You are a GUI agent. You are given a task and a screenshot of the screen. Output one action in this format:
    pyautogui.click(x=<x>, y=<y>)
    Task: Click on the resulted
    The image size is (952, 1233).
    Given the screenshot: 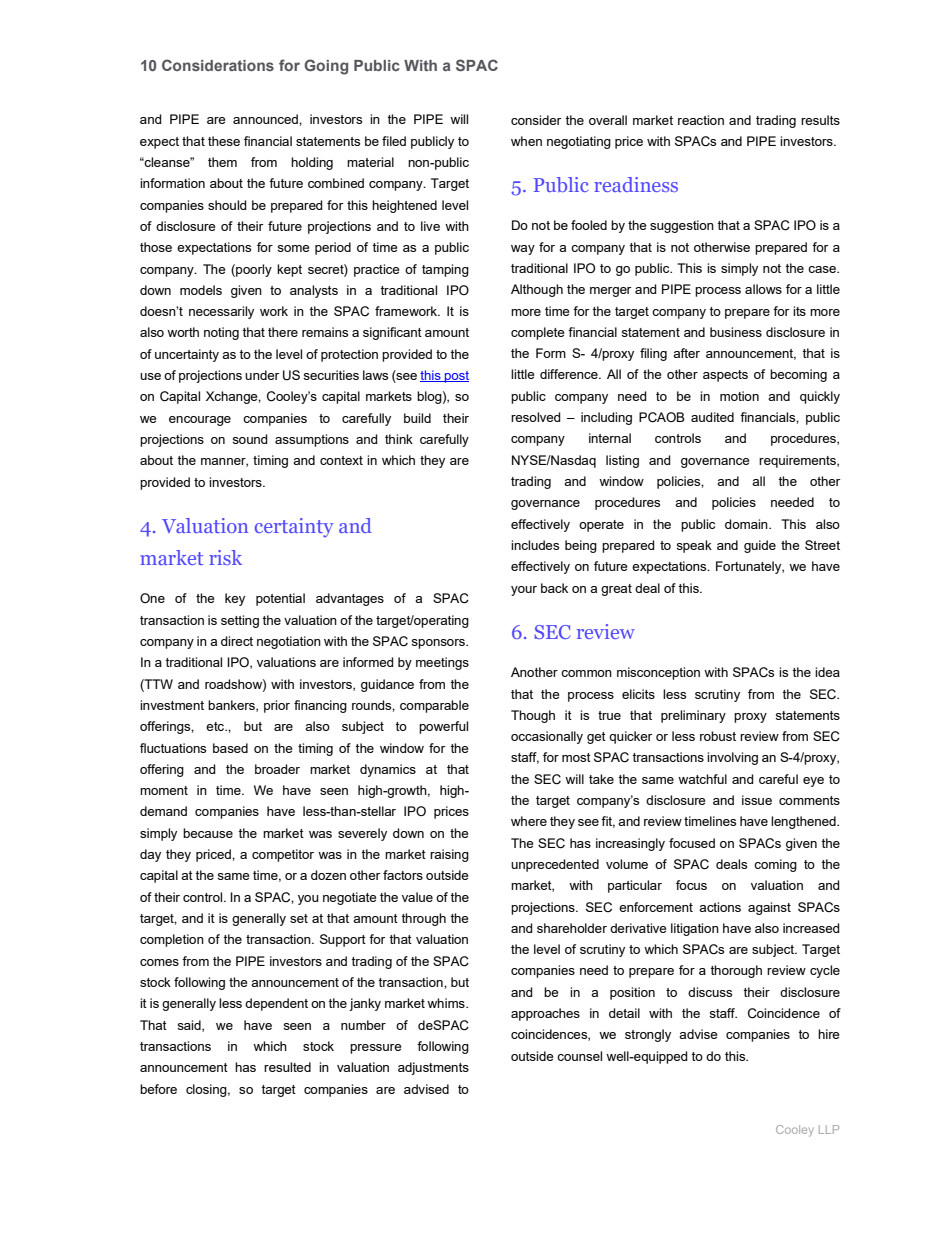 What is the action you would take?
    pyautogui.click(x=287, y=1067)
